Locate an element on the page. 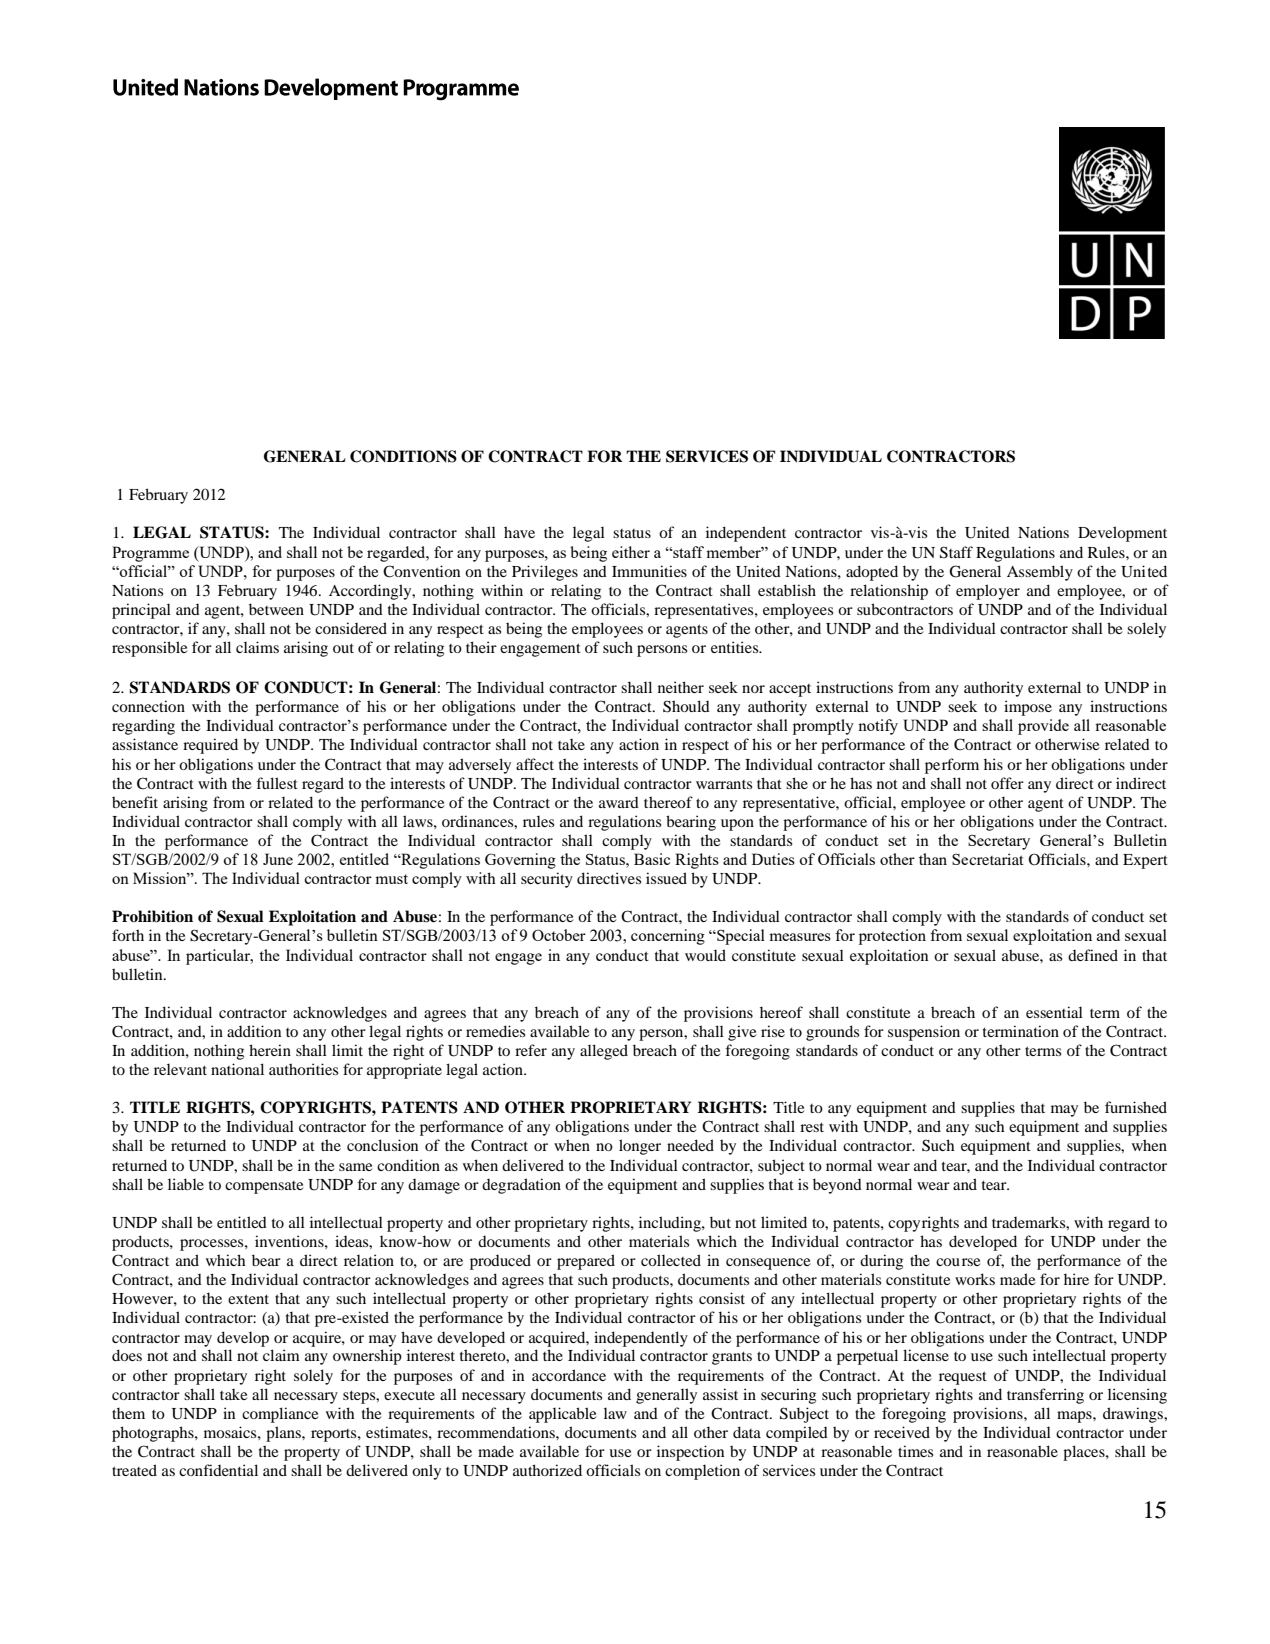  June is located at coordinates (278, 859).
